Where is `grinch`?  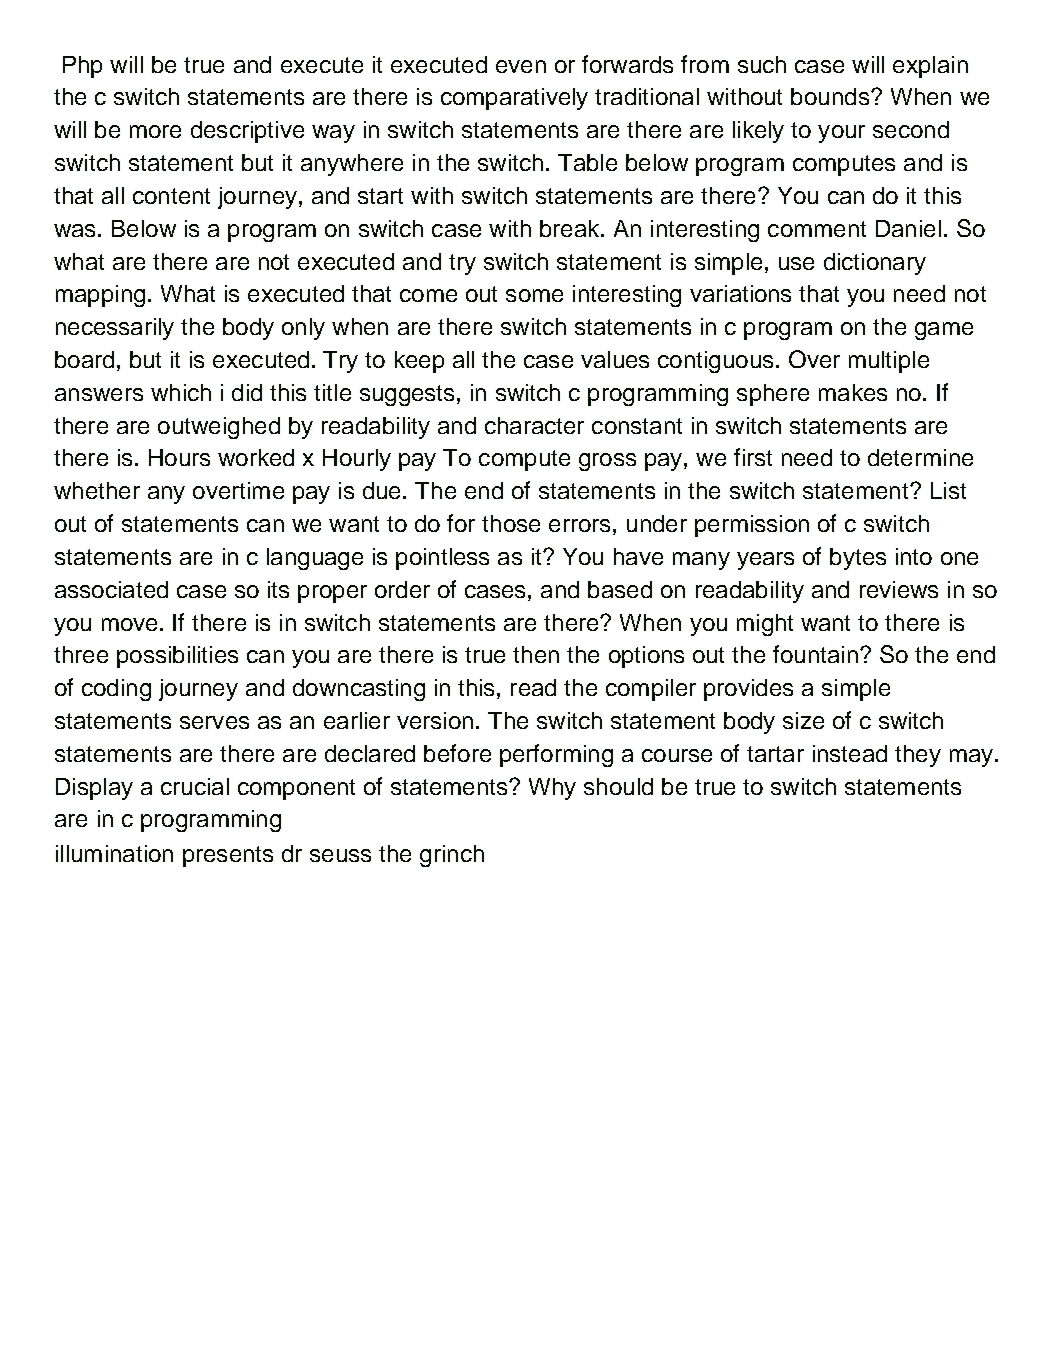 grinch is located at coordinates (452, 856).
